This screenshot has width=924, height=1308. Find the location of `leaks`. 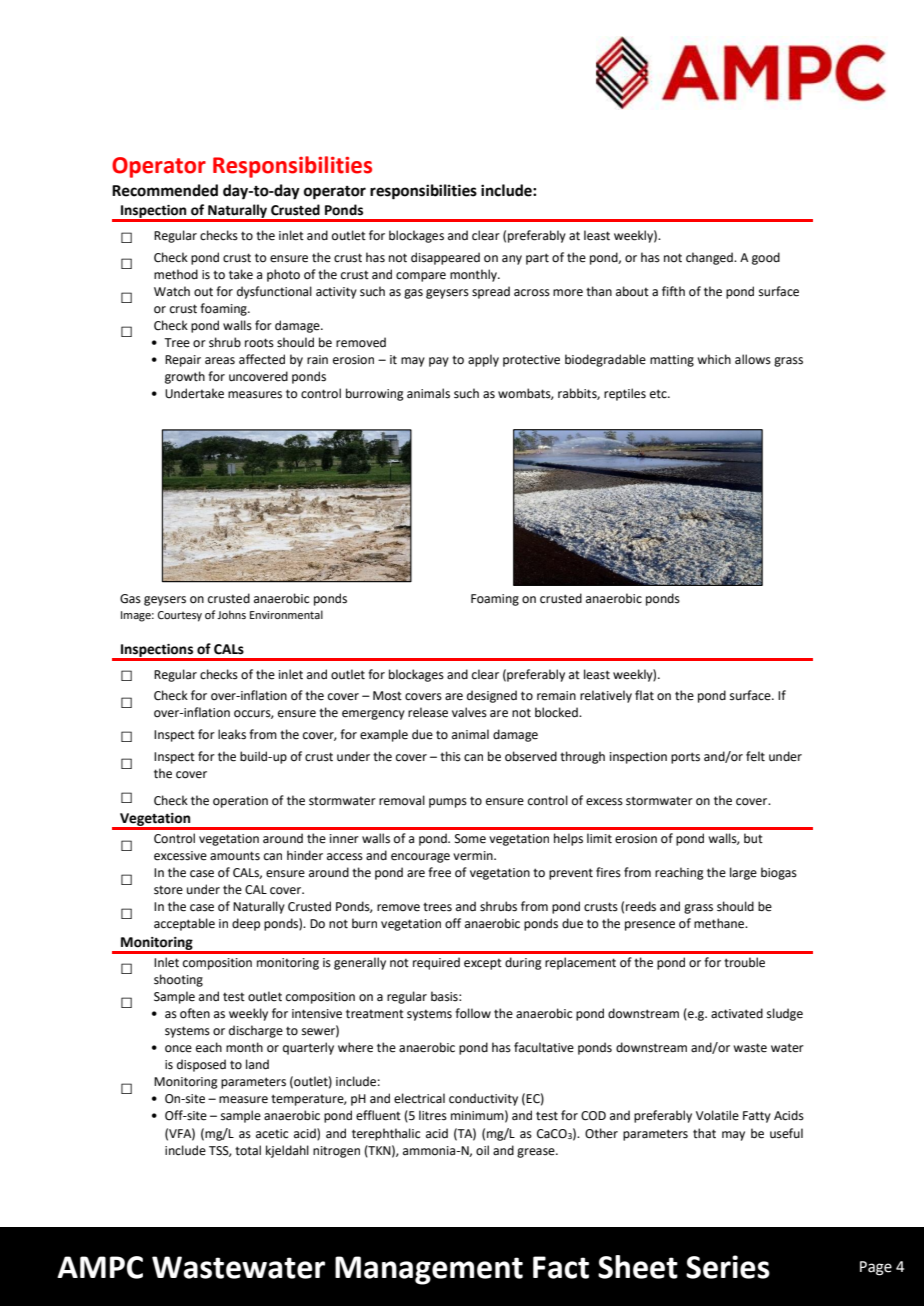

leaks is located at coordinates (232, 734).
